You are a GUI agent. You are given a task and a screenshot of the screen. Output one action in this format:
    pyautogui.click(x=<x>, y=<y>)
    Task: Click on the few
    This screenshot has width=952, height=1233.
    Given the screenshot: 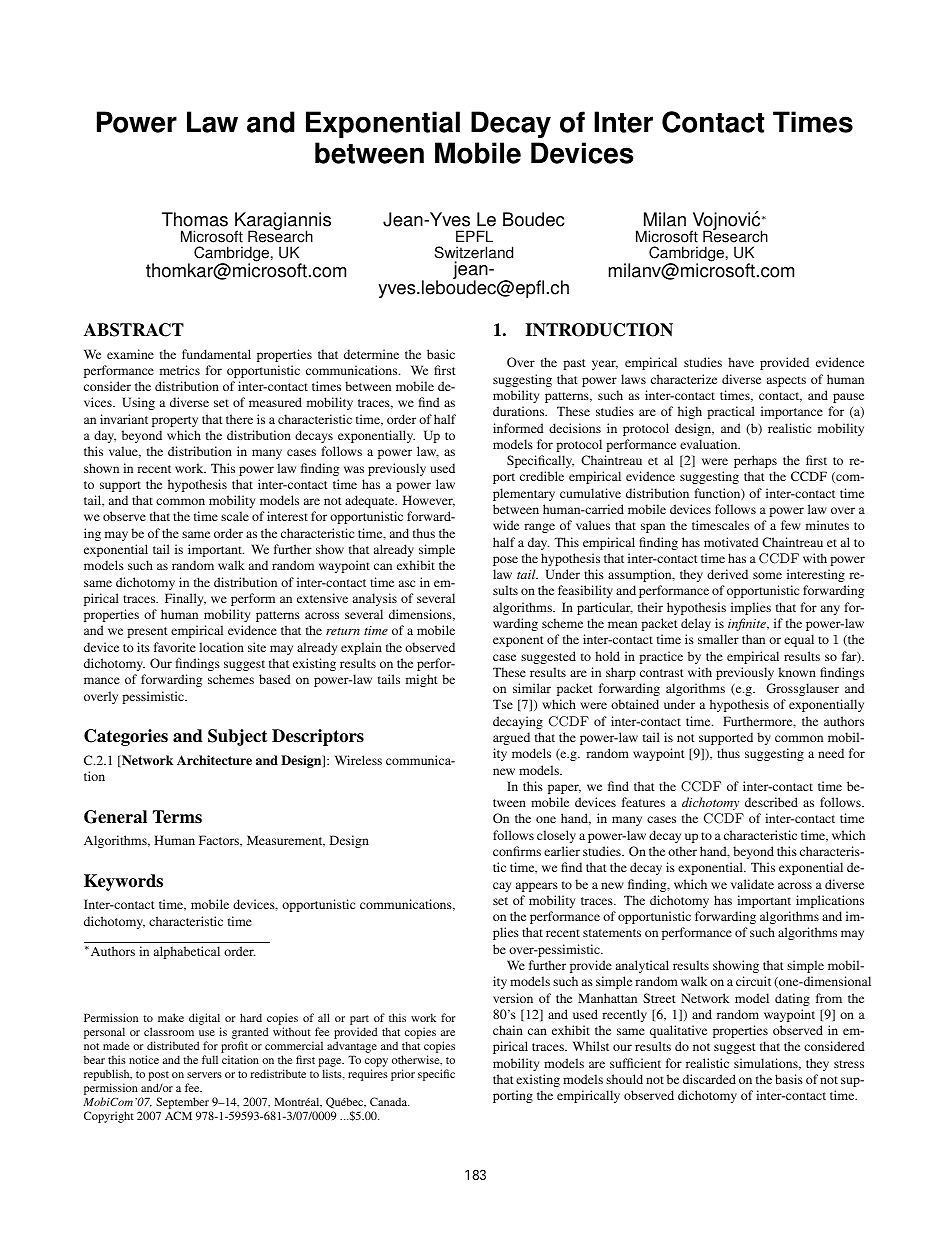 What is the action you would take?
    pyautogui.click(x=791, y=525)
